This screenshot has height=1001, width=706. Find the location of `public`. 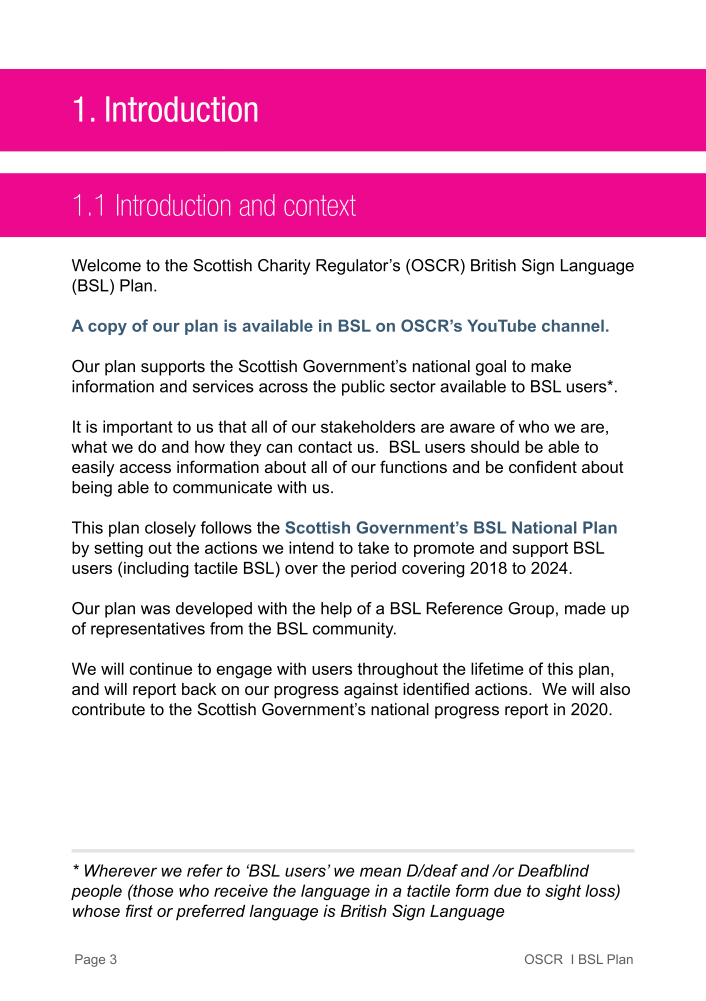

public is located at coordinates (363, 388).
